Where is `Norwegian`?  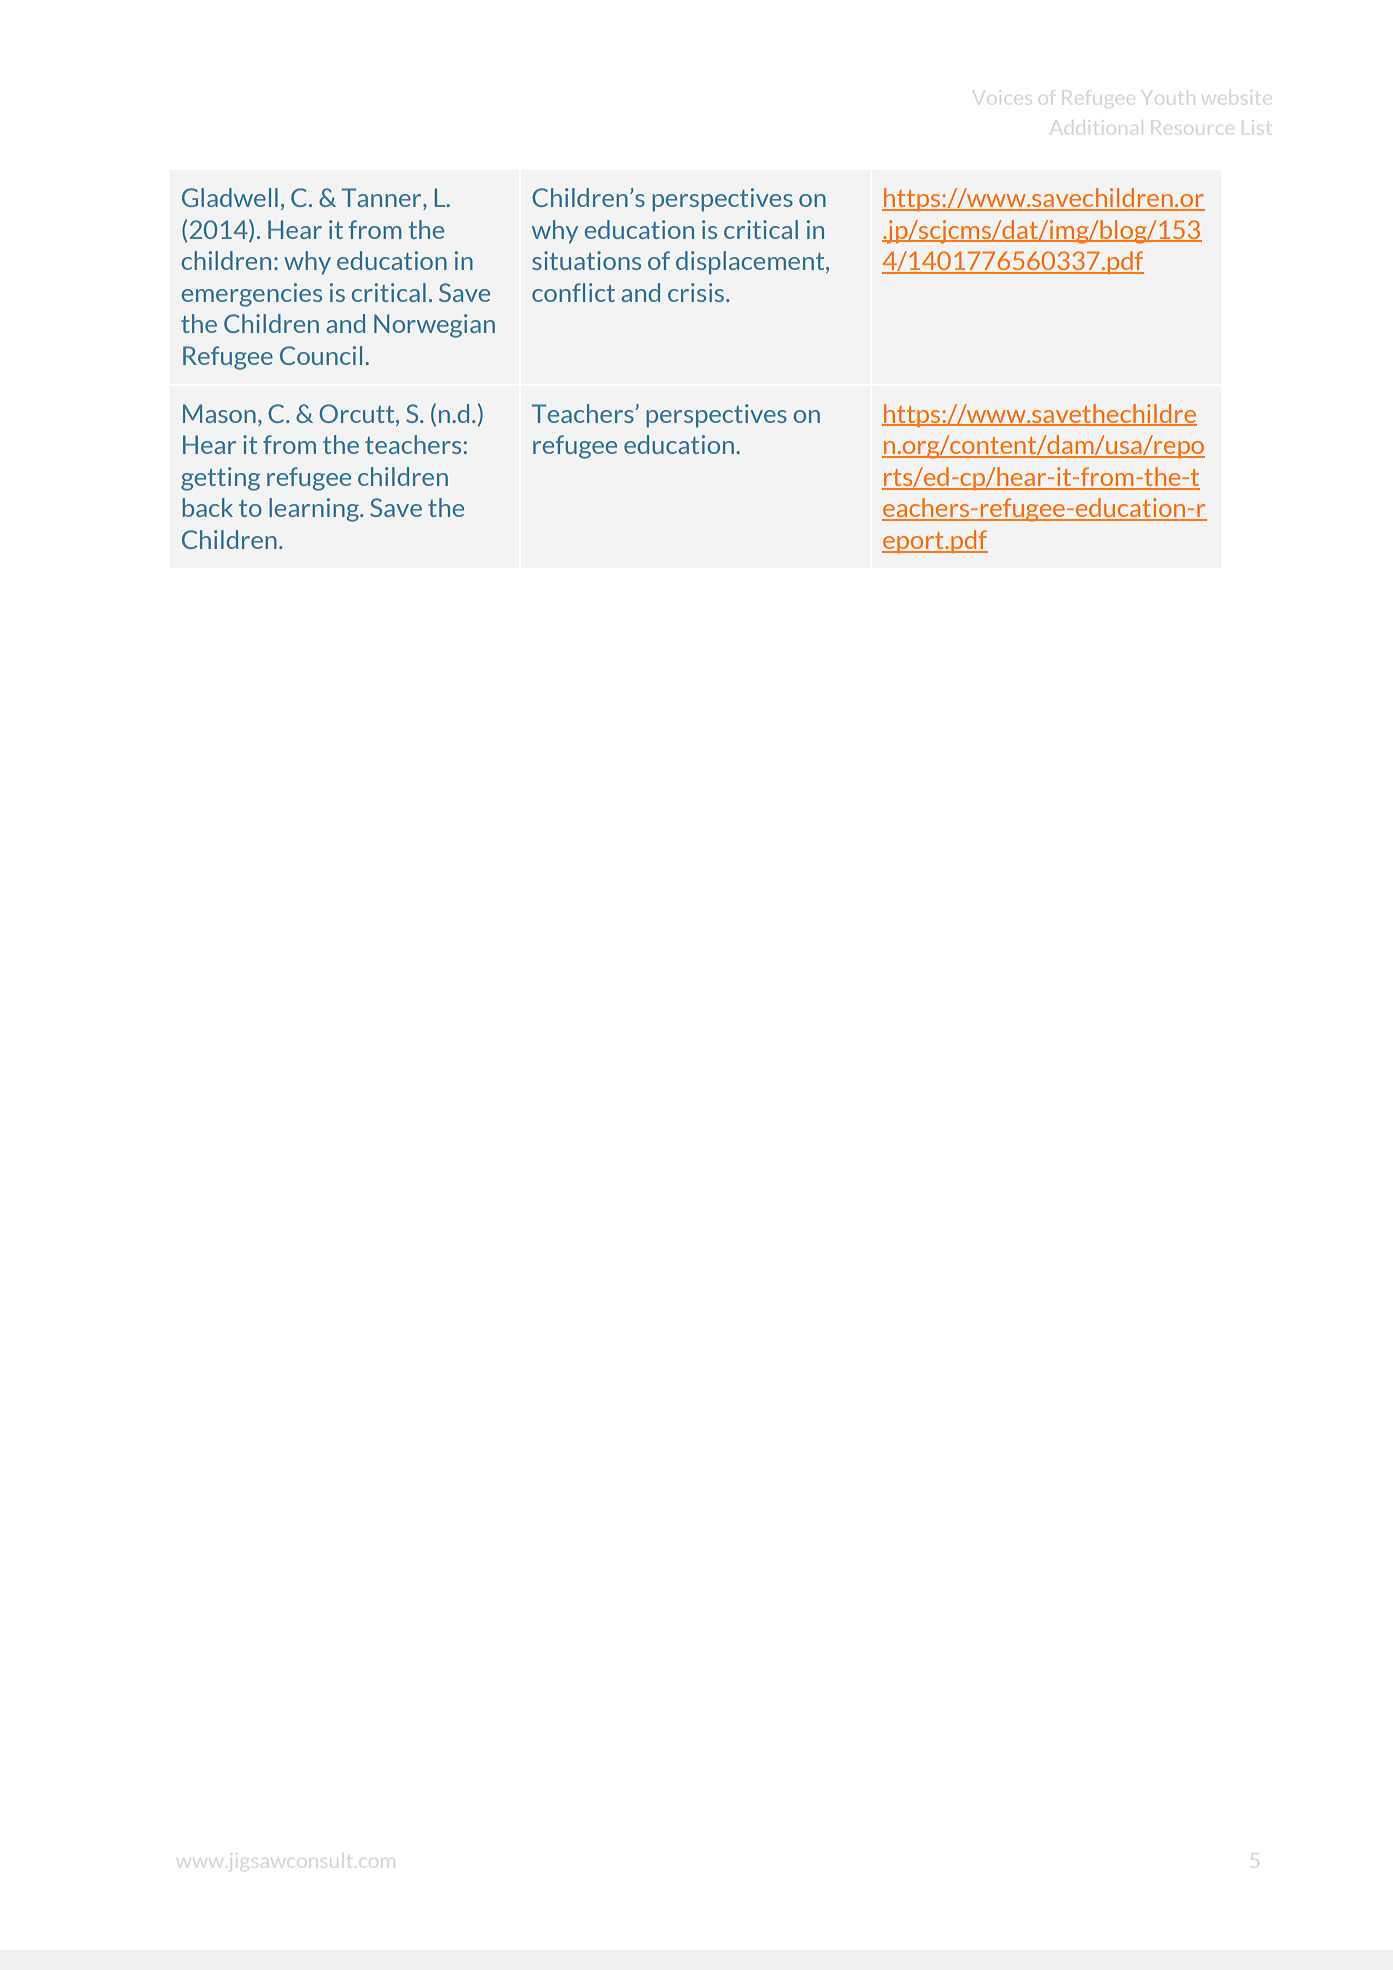
Norwegian is located at coordinates (434, 326).
